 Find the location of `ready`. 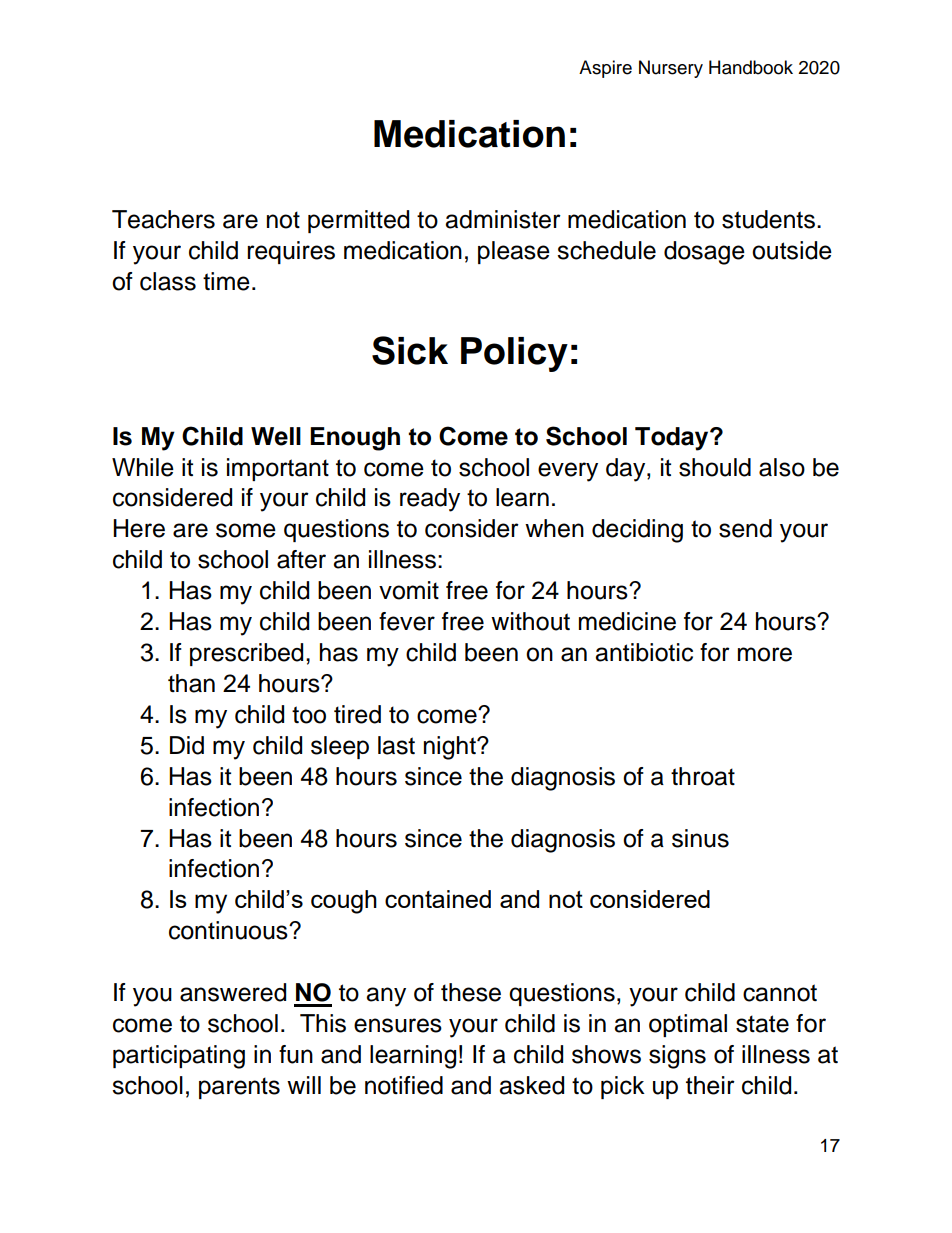

ready is located at coordinates (430, 500).
